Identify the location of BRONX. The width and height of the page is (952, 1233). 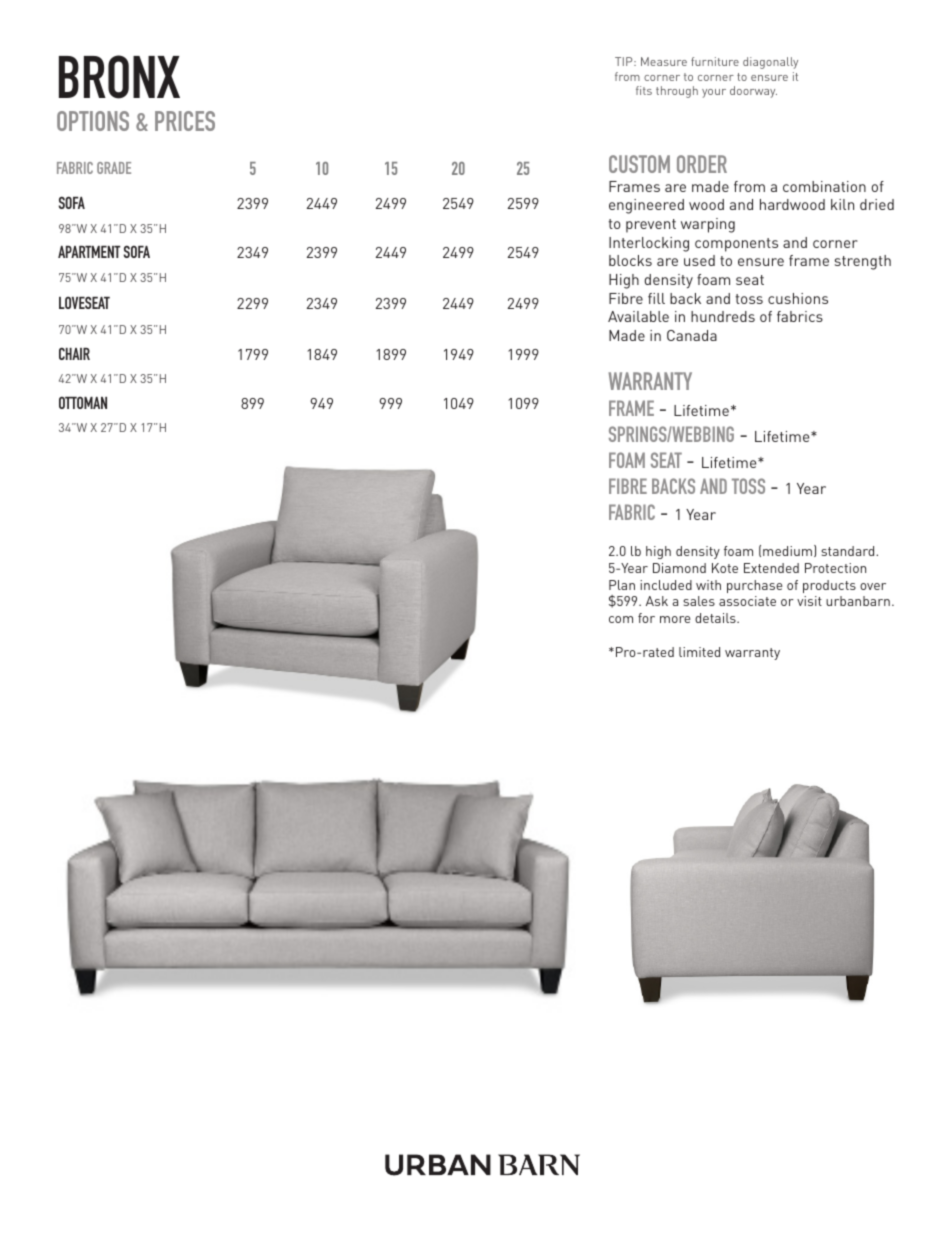
(119, 77).
